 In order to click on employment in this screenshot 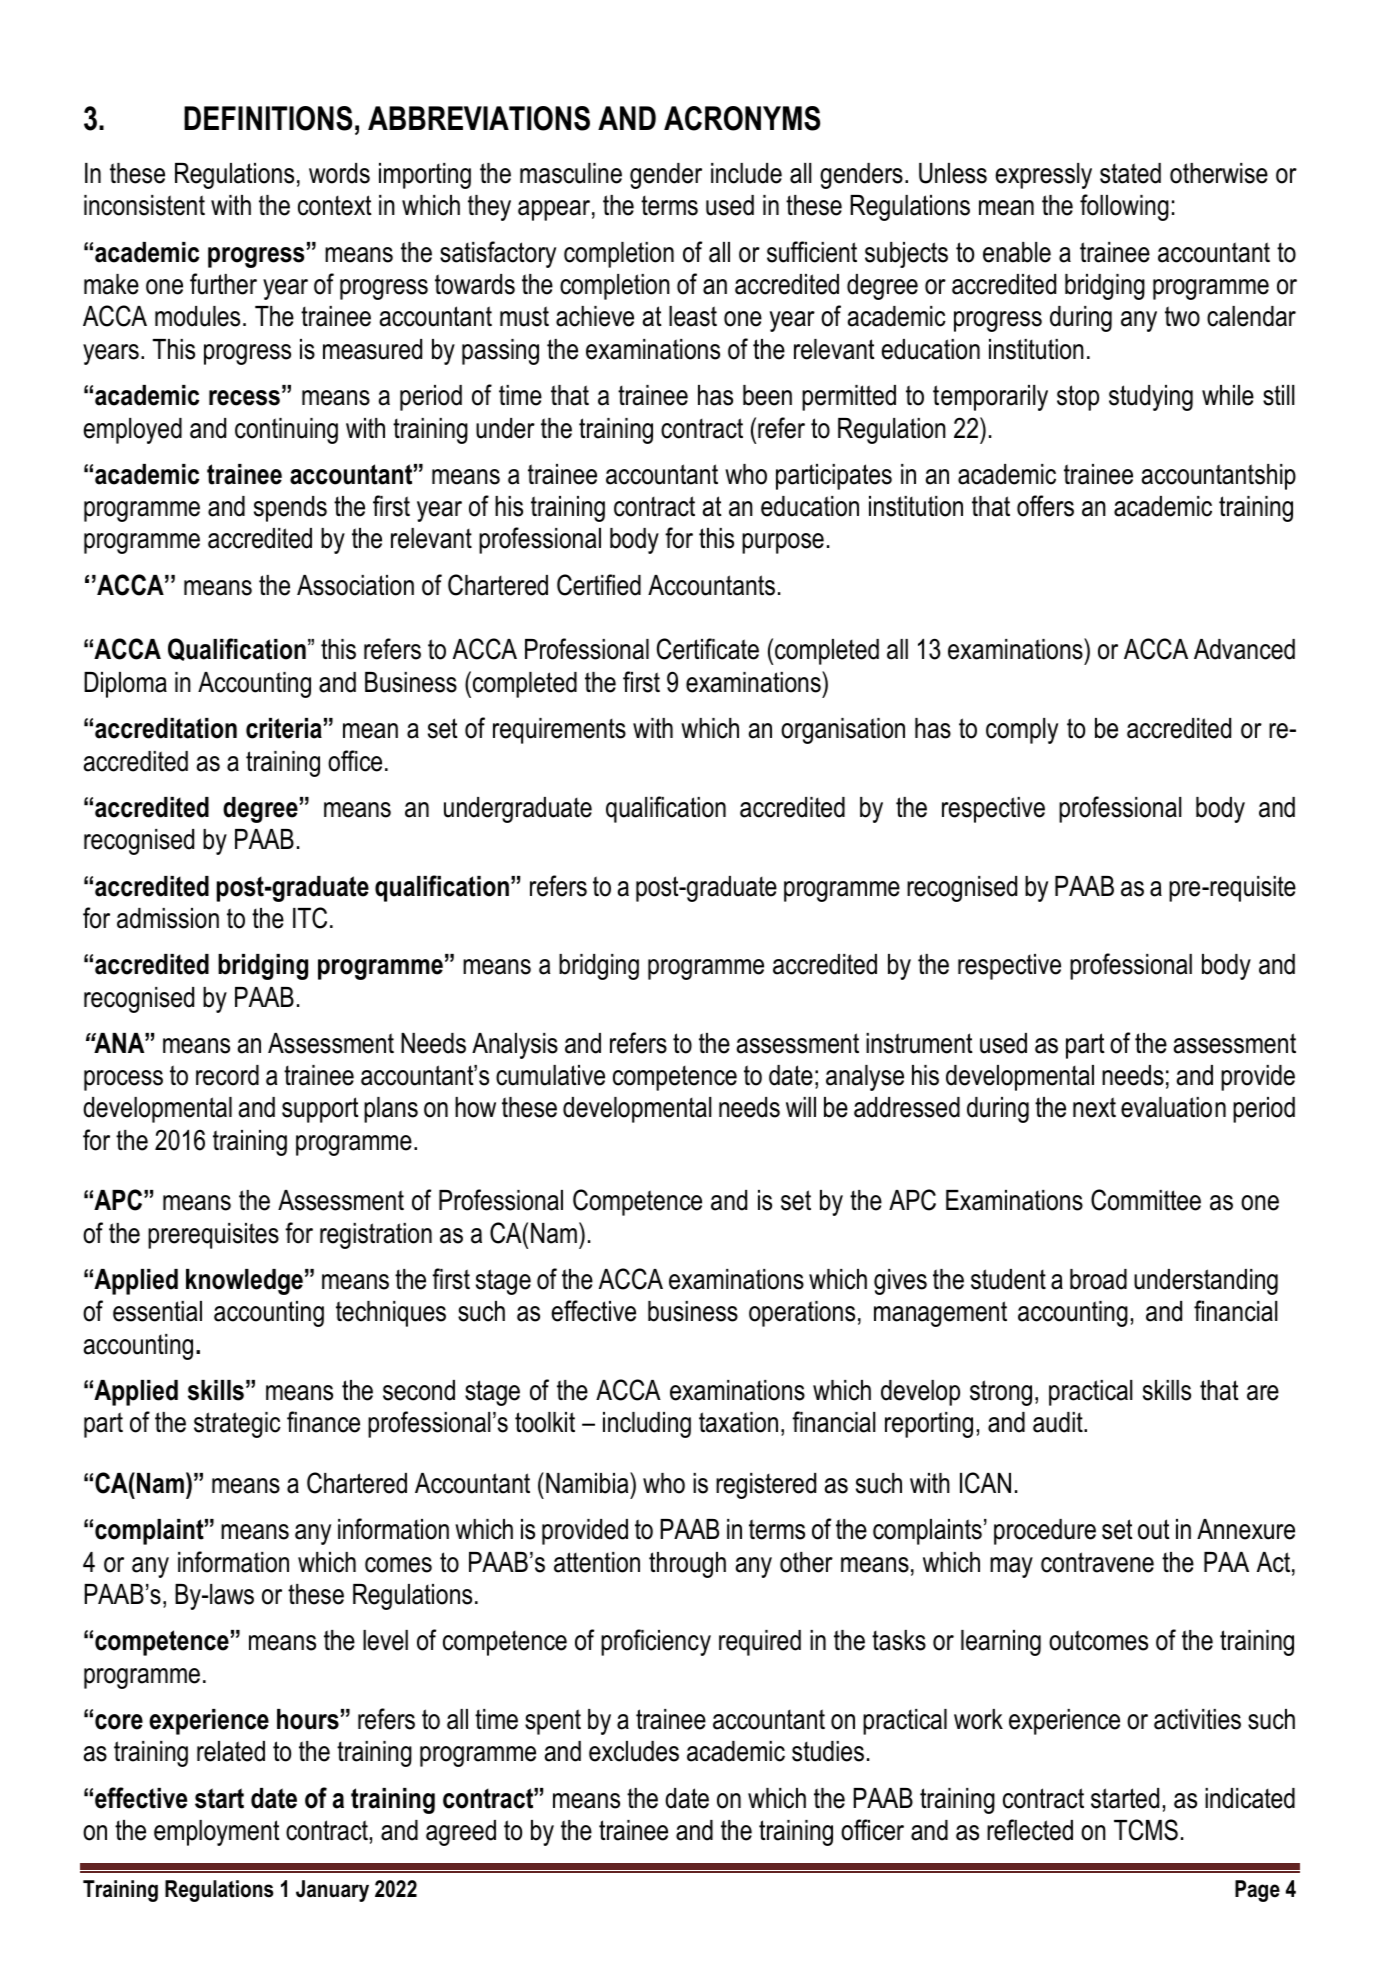, I will do `click(217, 1833)`.
